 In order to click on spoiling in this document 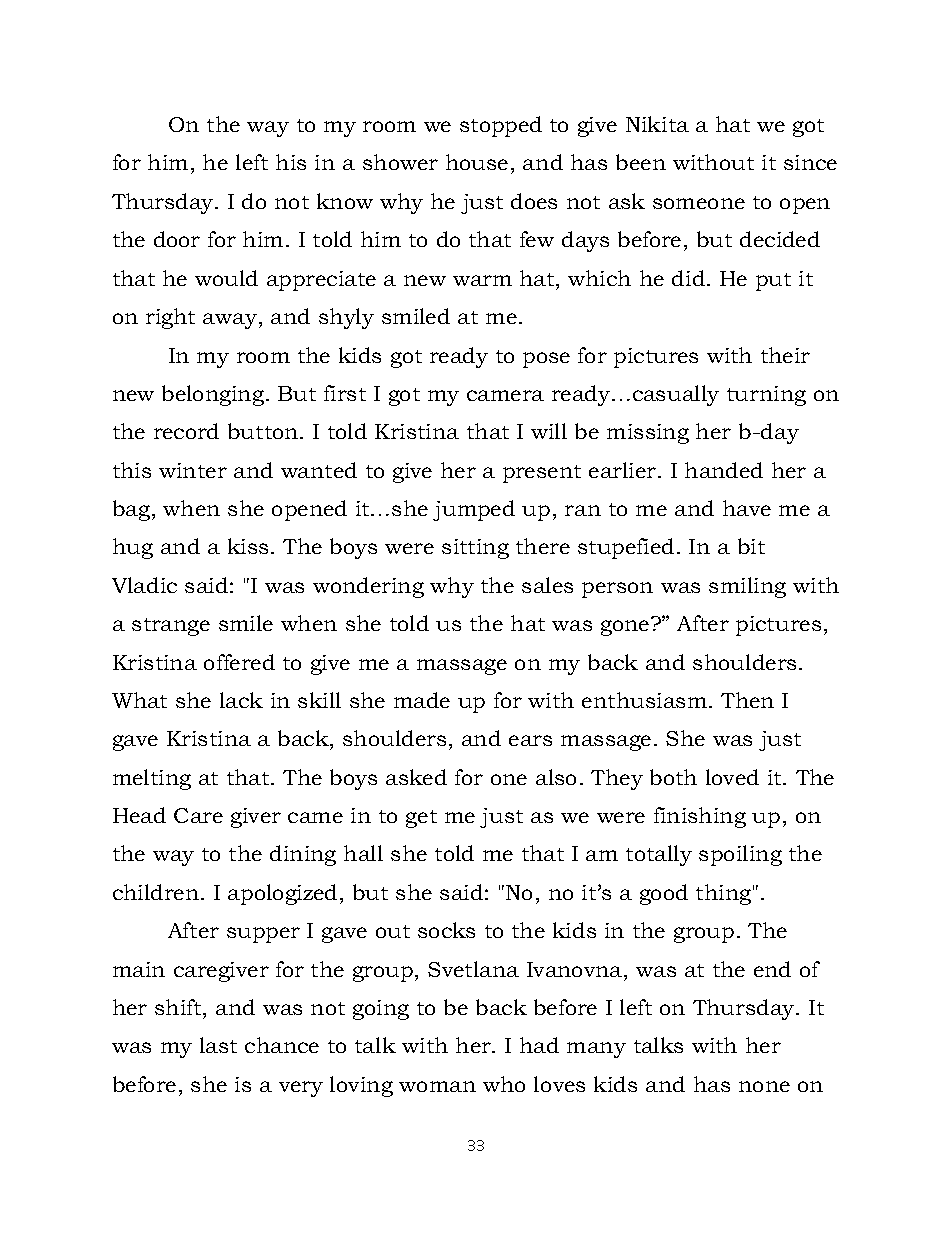, I will do `click(740, 855)`.
